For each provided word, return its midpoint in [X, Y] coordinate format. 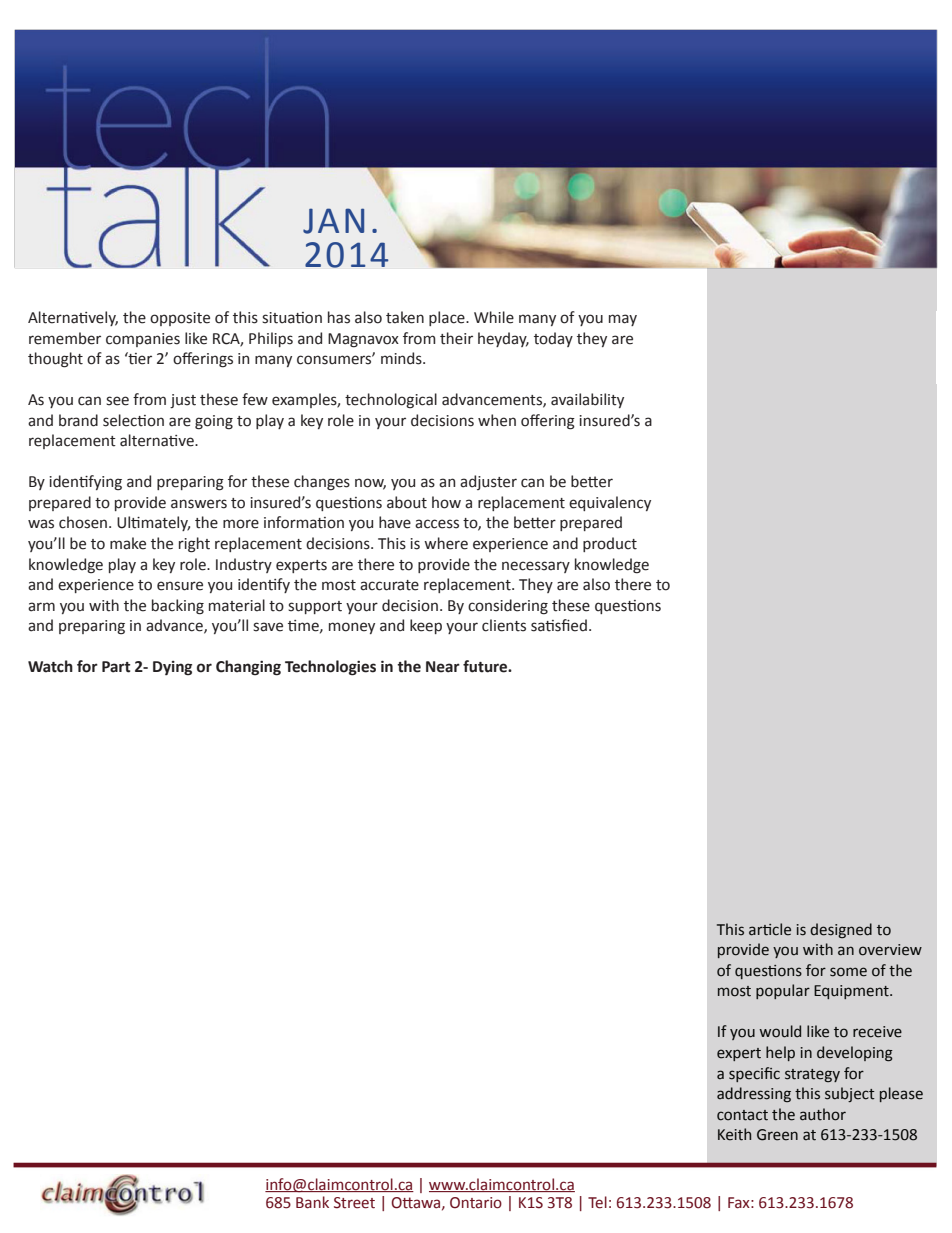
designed [841, 930]
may [623, 320]
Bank [312, 1202]
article [770, 929]
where [446, 543]
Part [116, 667]
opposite [180, 319]
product [610, 544]
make [128, 543]
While [494, 317]
